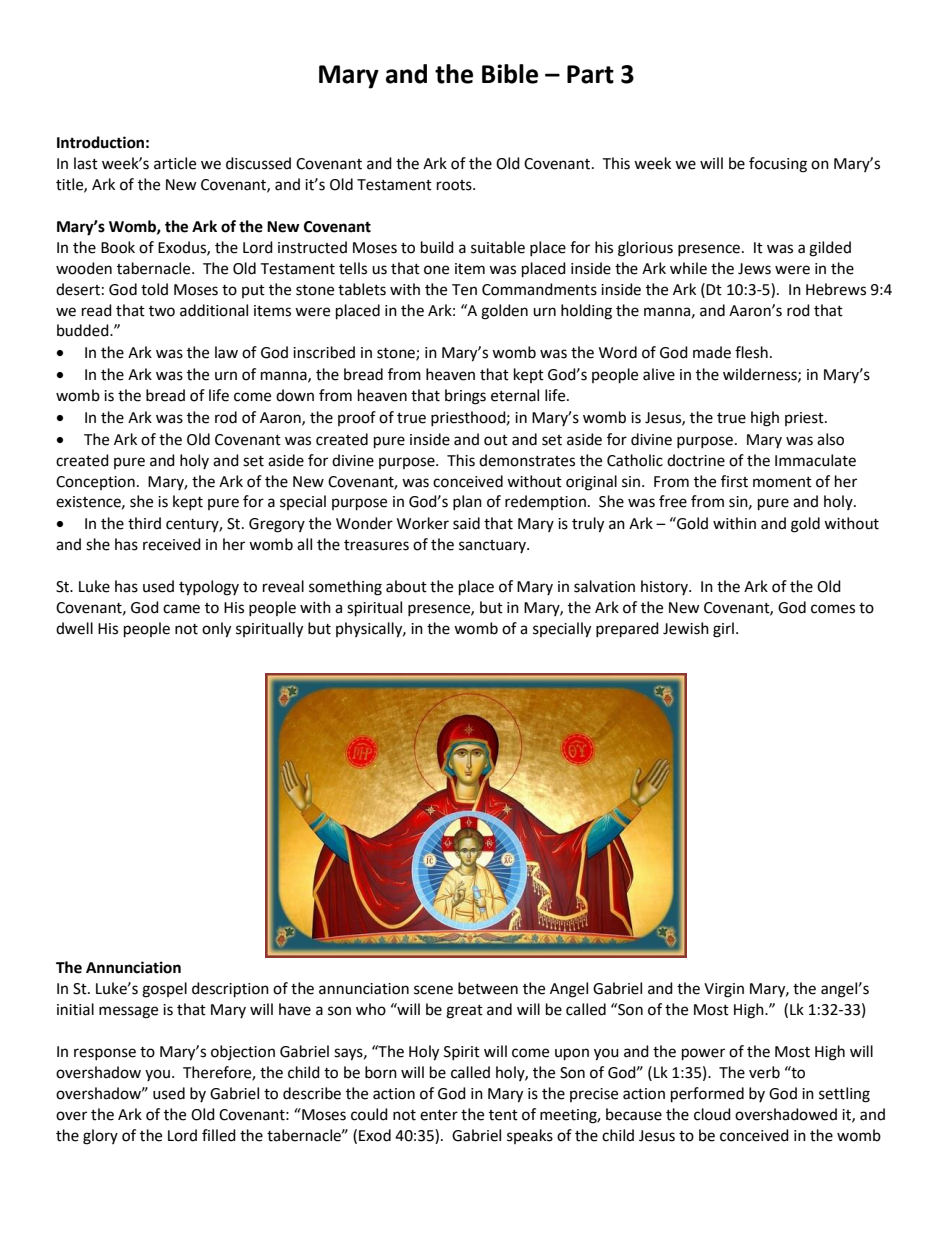 This screenshot has width=952, height=1233. Describe the element at coordinates (778, 165) in the screenshot. I see `focusing` at that location.
